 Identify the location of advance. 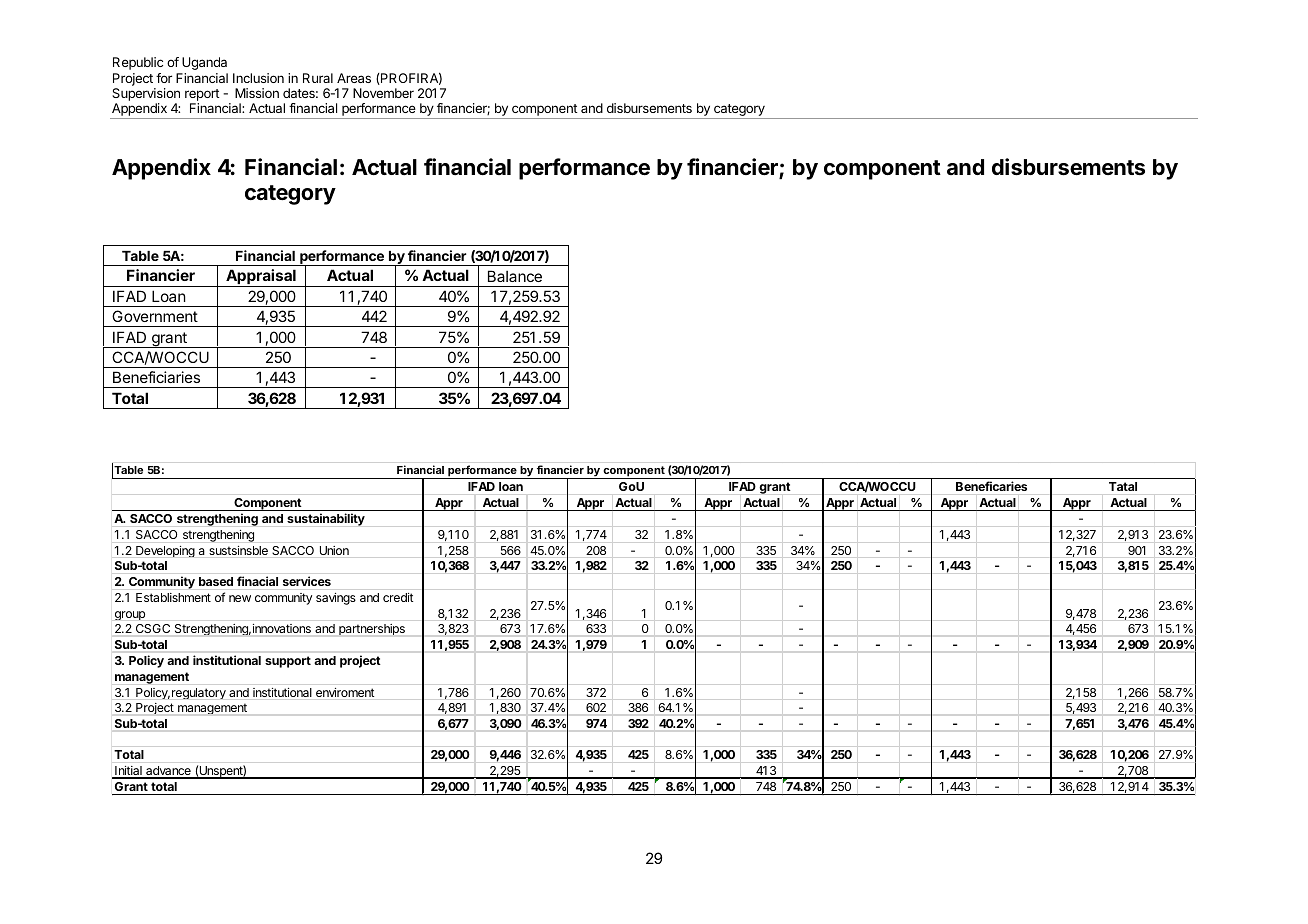
(168, 772).
